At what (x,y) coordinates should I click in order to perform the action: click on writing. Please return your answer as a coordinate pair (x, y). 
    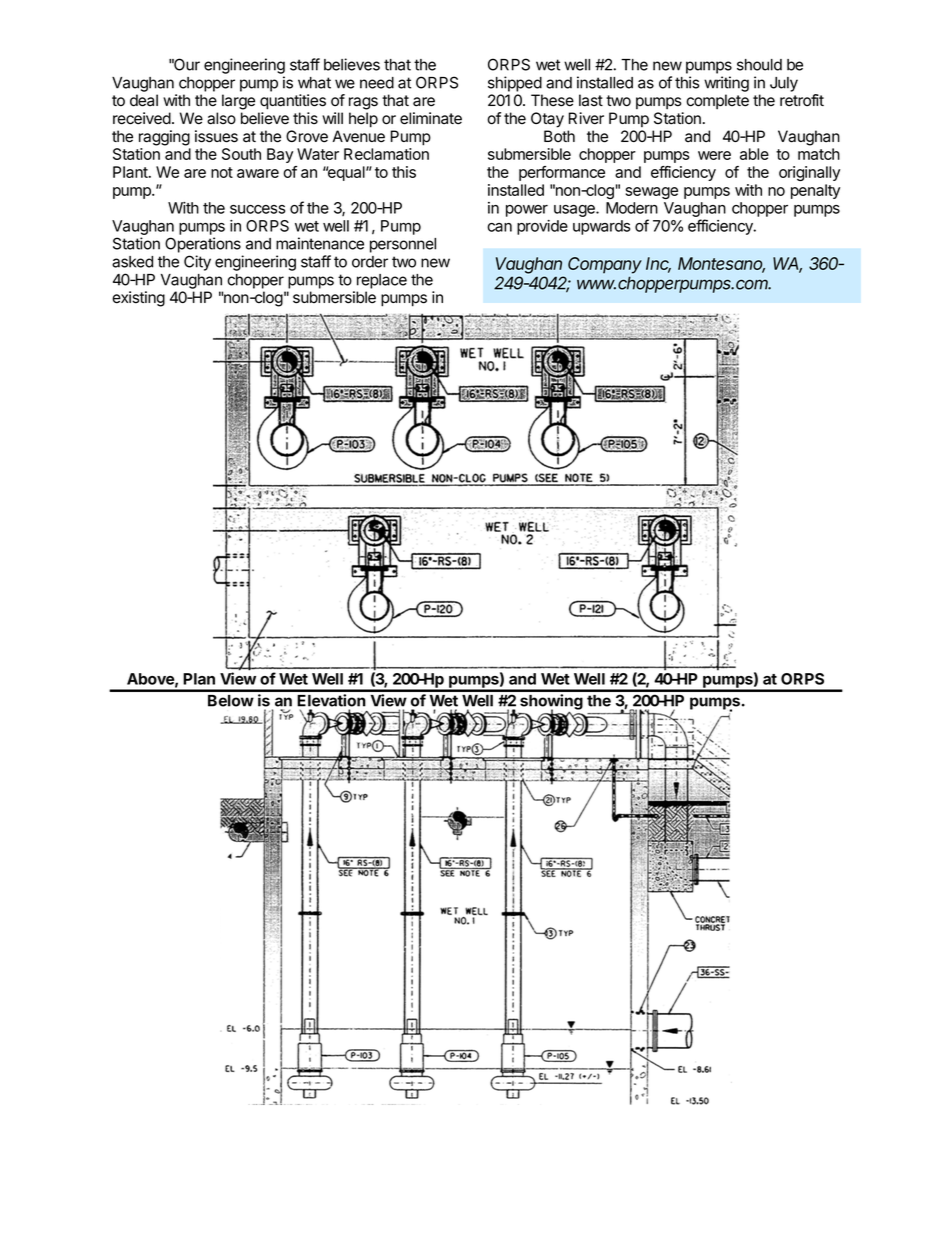
    Looking at the image, I should click on (726, 84).
